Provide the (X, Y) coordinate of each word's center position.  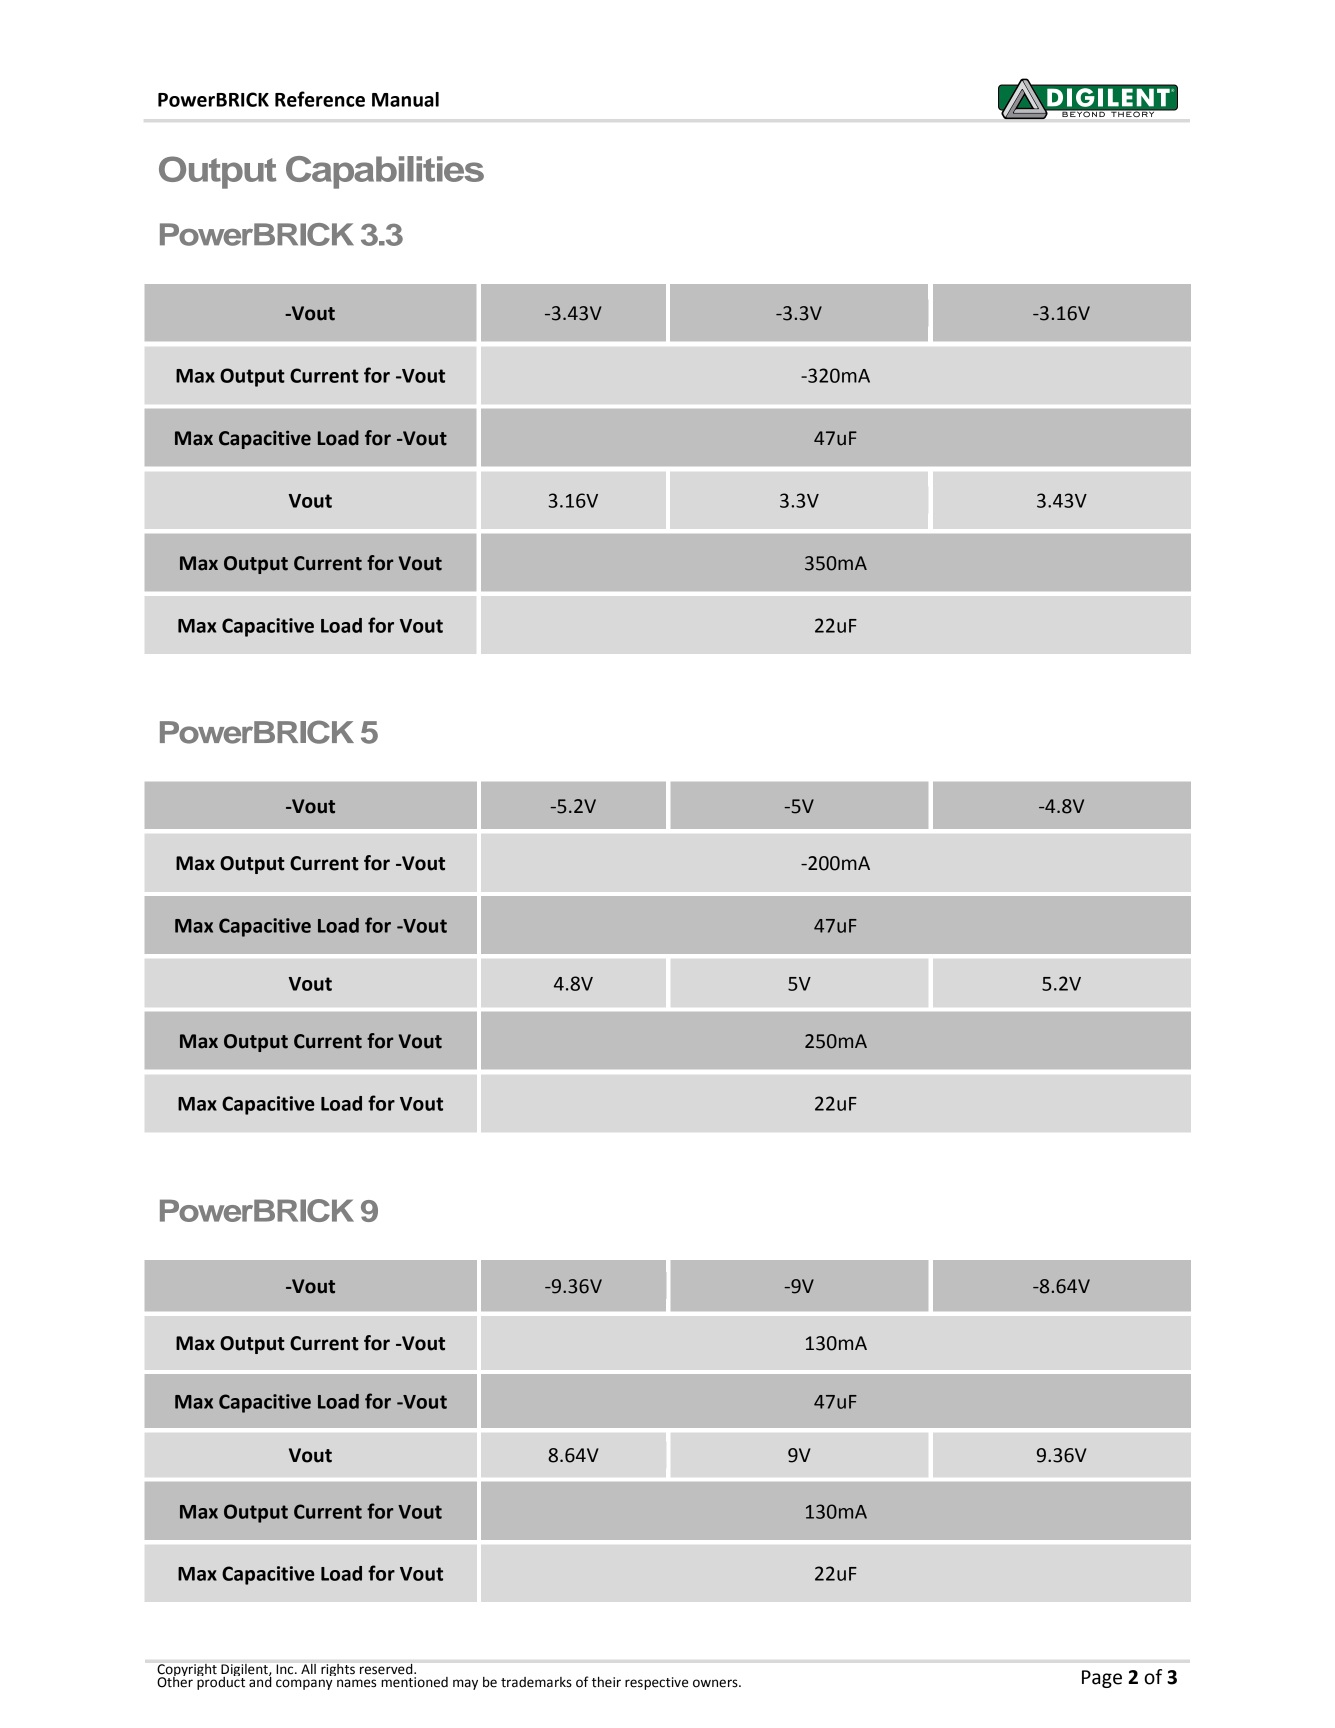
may (465, 1684)
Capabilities (385, 172)
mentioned (414, 1681)
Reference (320, 99)
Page (1102, 1679)
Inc (286, 1669)
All (308, 1669)
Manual (405, 99)
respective (656, 1683)
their (606, 1682)
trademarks (536, 1682)
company (304, 1684)
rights (338, 1670)
